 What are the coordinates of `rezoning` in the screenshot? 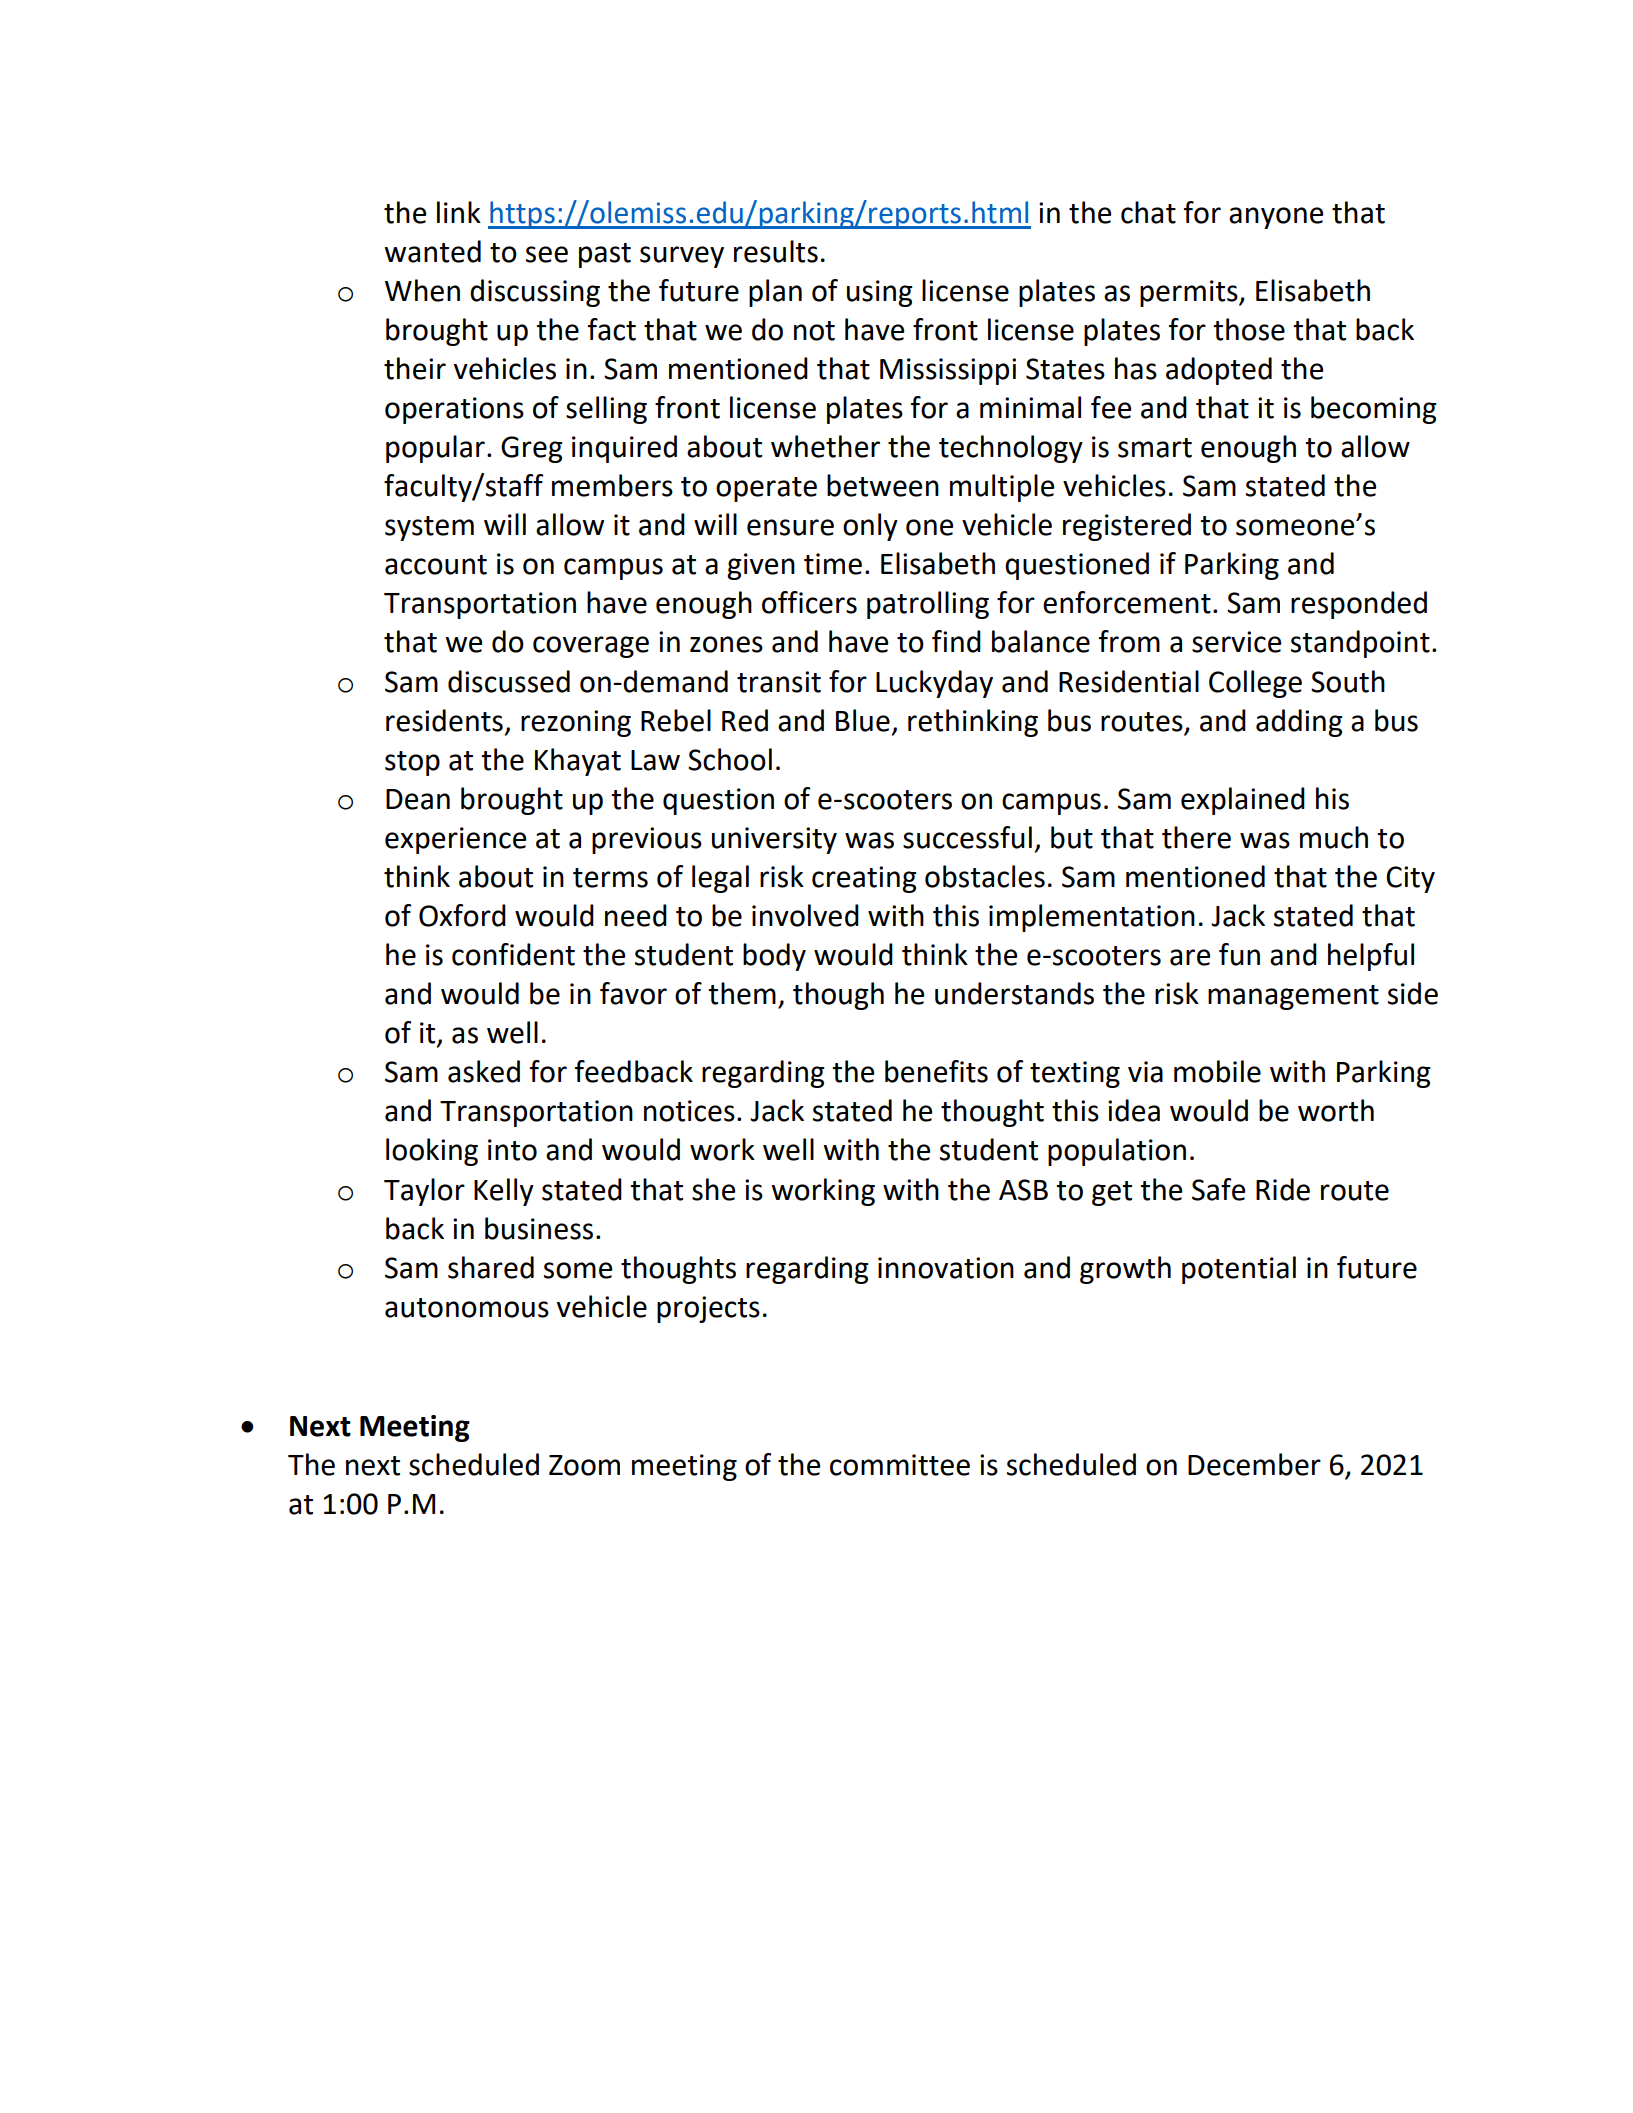 It's located at (576, 723).
